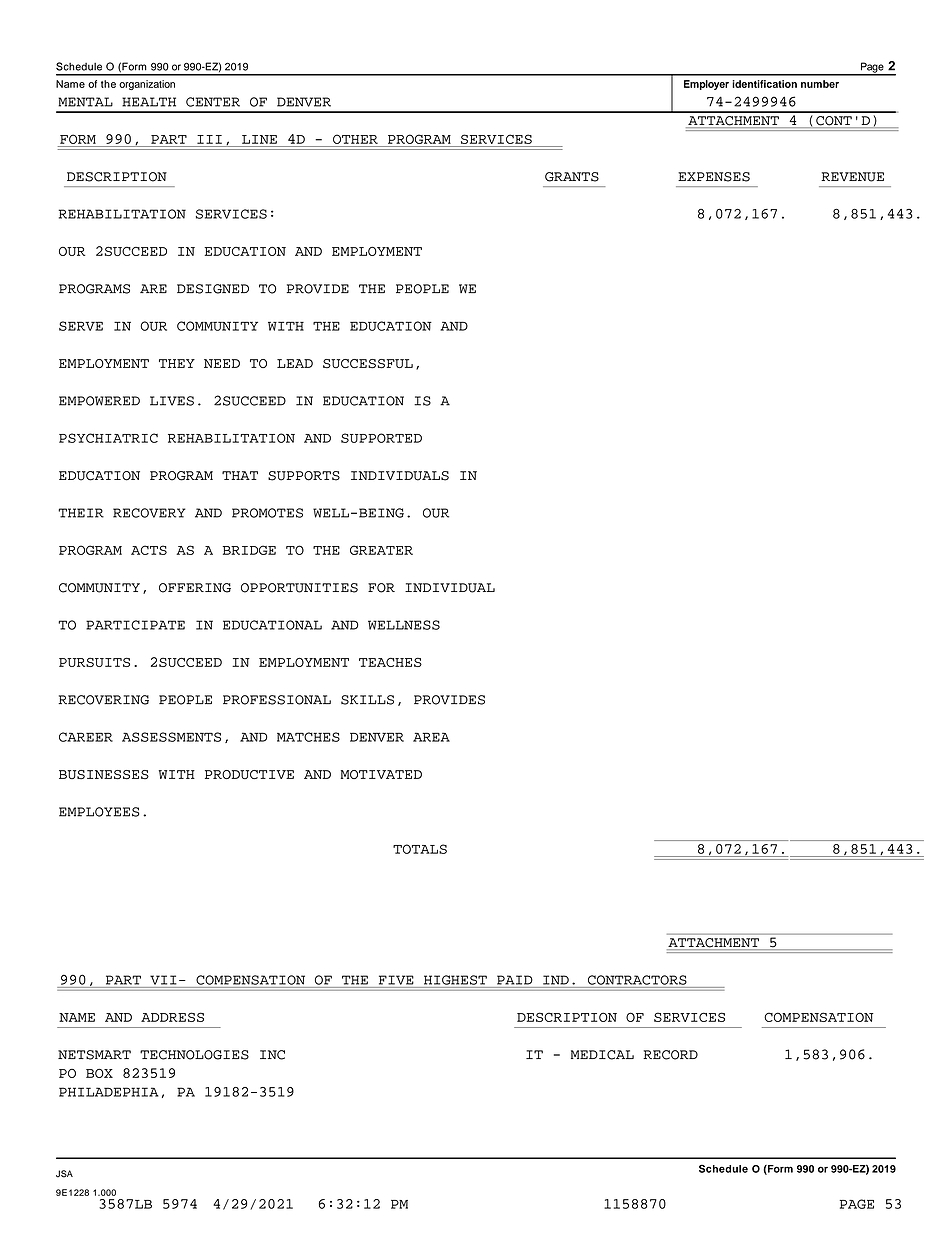  Describe the element at coordinates (64, 1174) in the document. I see `JSA` at that location.
